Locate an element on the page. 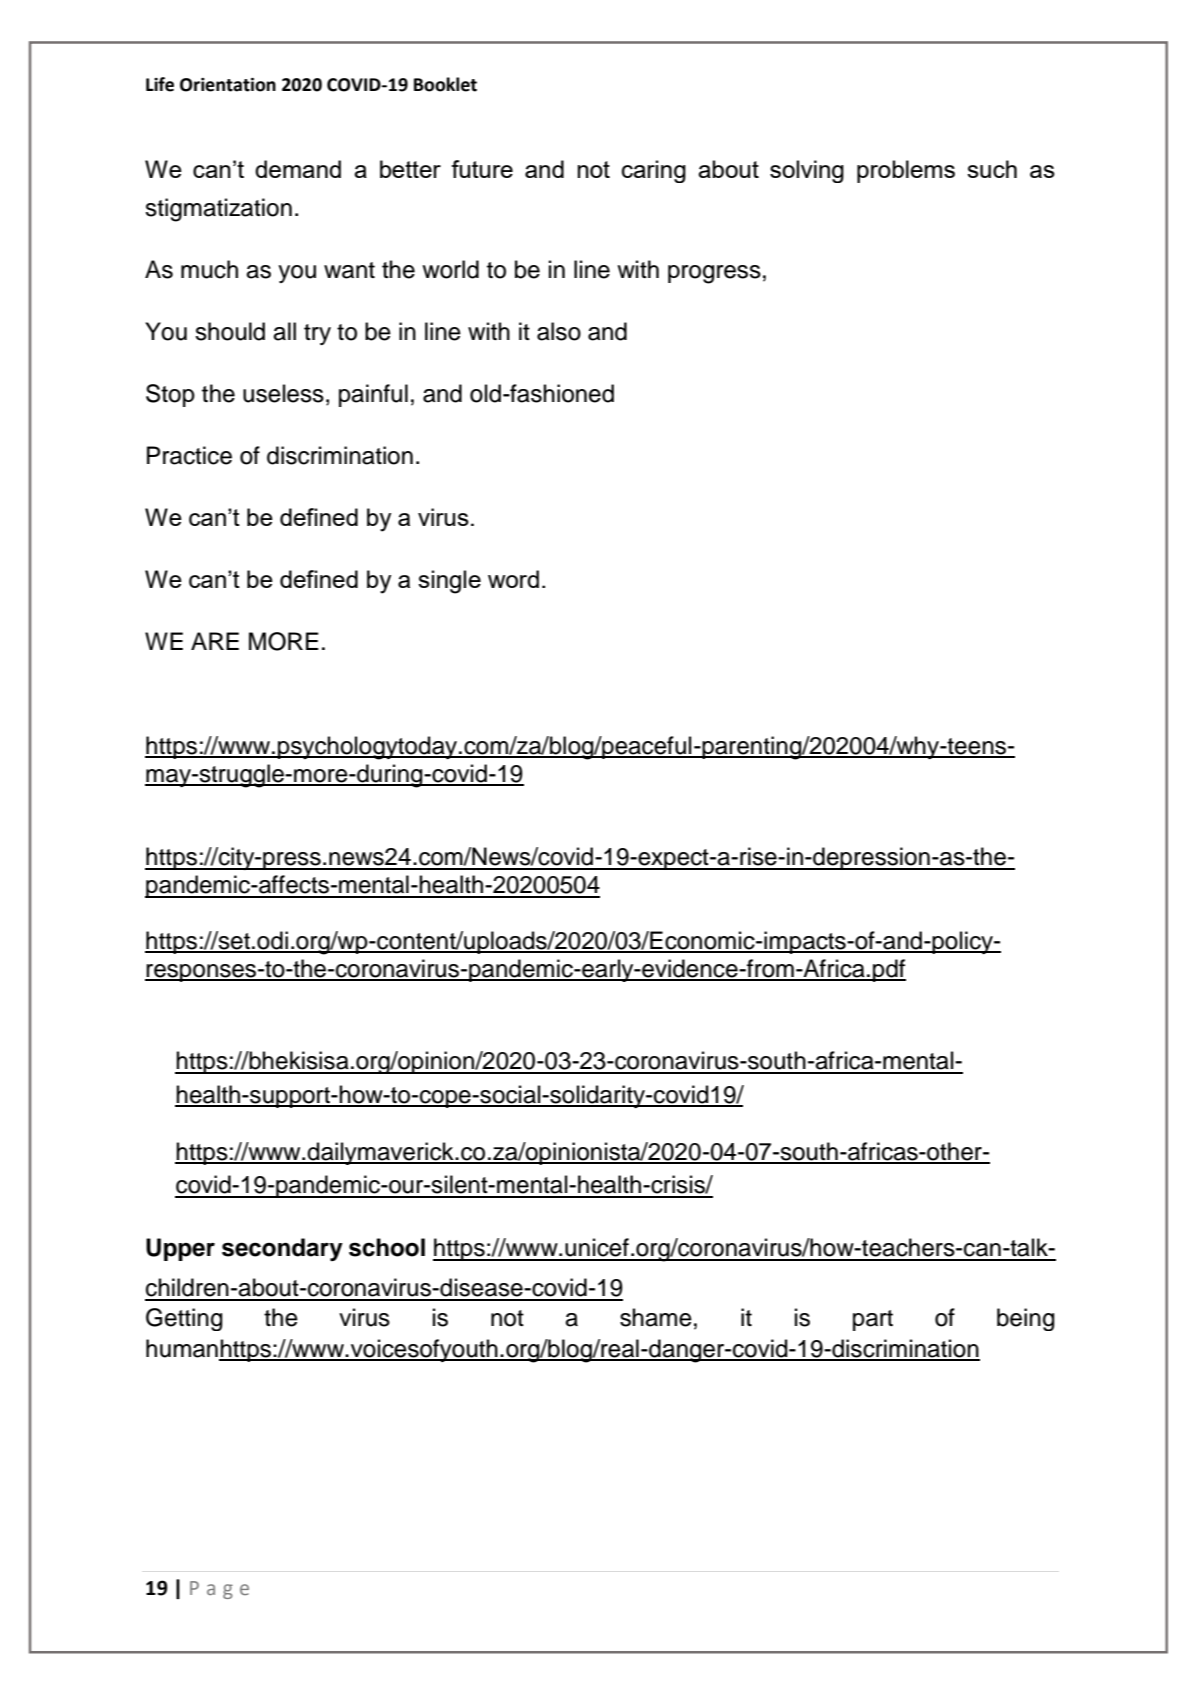 The height and width of the page is (1699, 1201). Orientation is located at coordinates (228, 85).
